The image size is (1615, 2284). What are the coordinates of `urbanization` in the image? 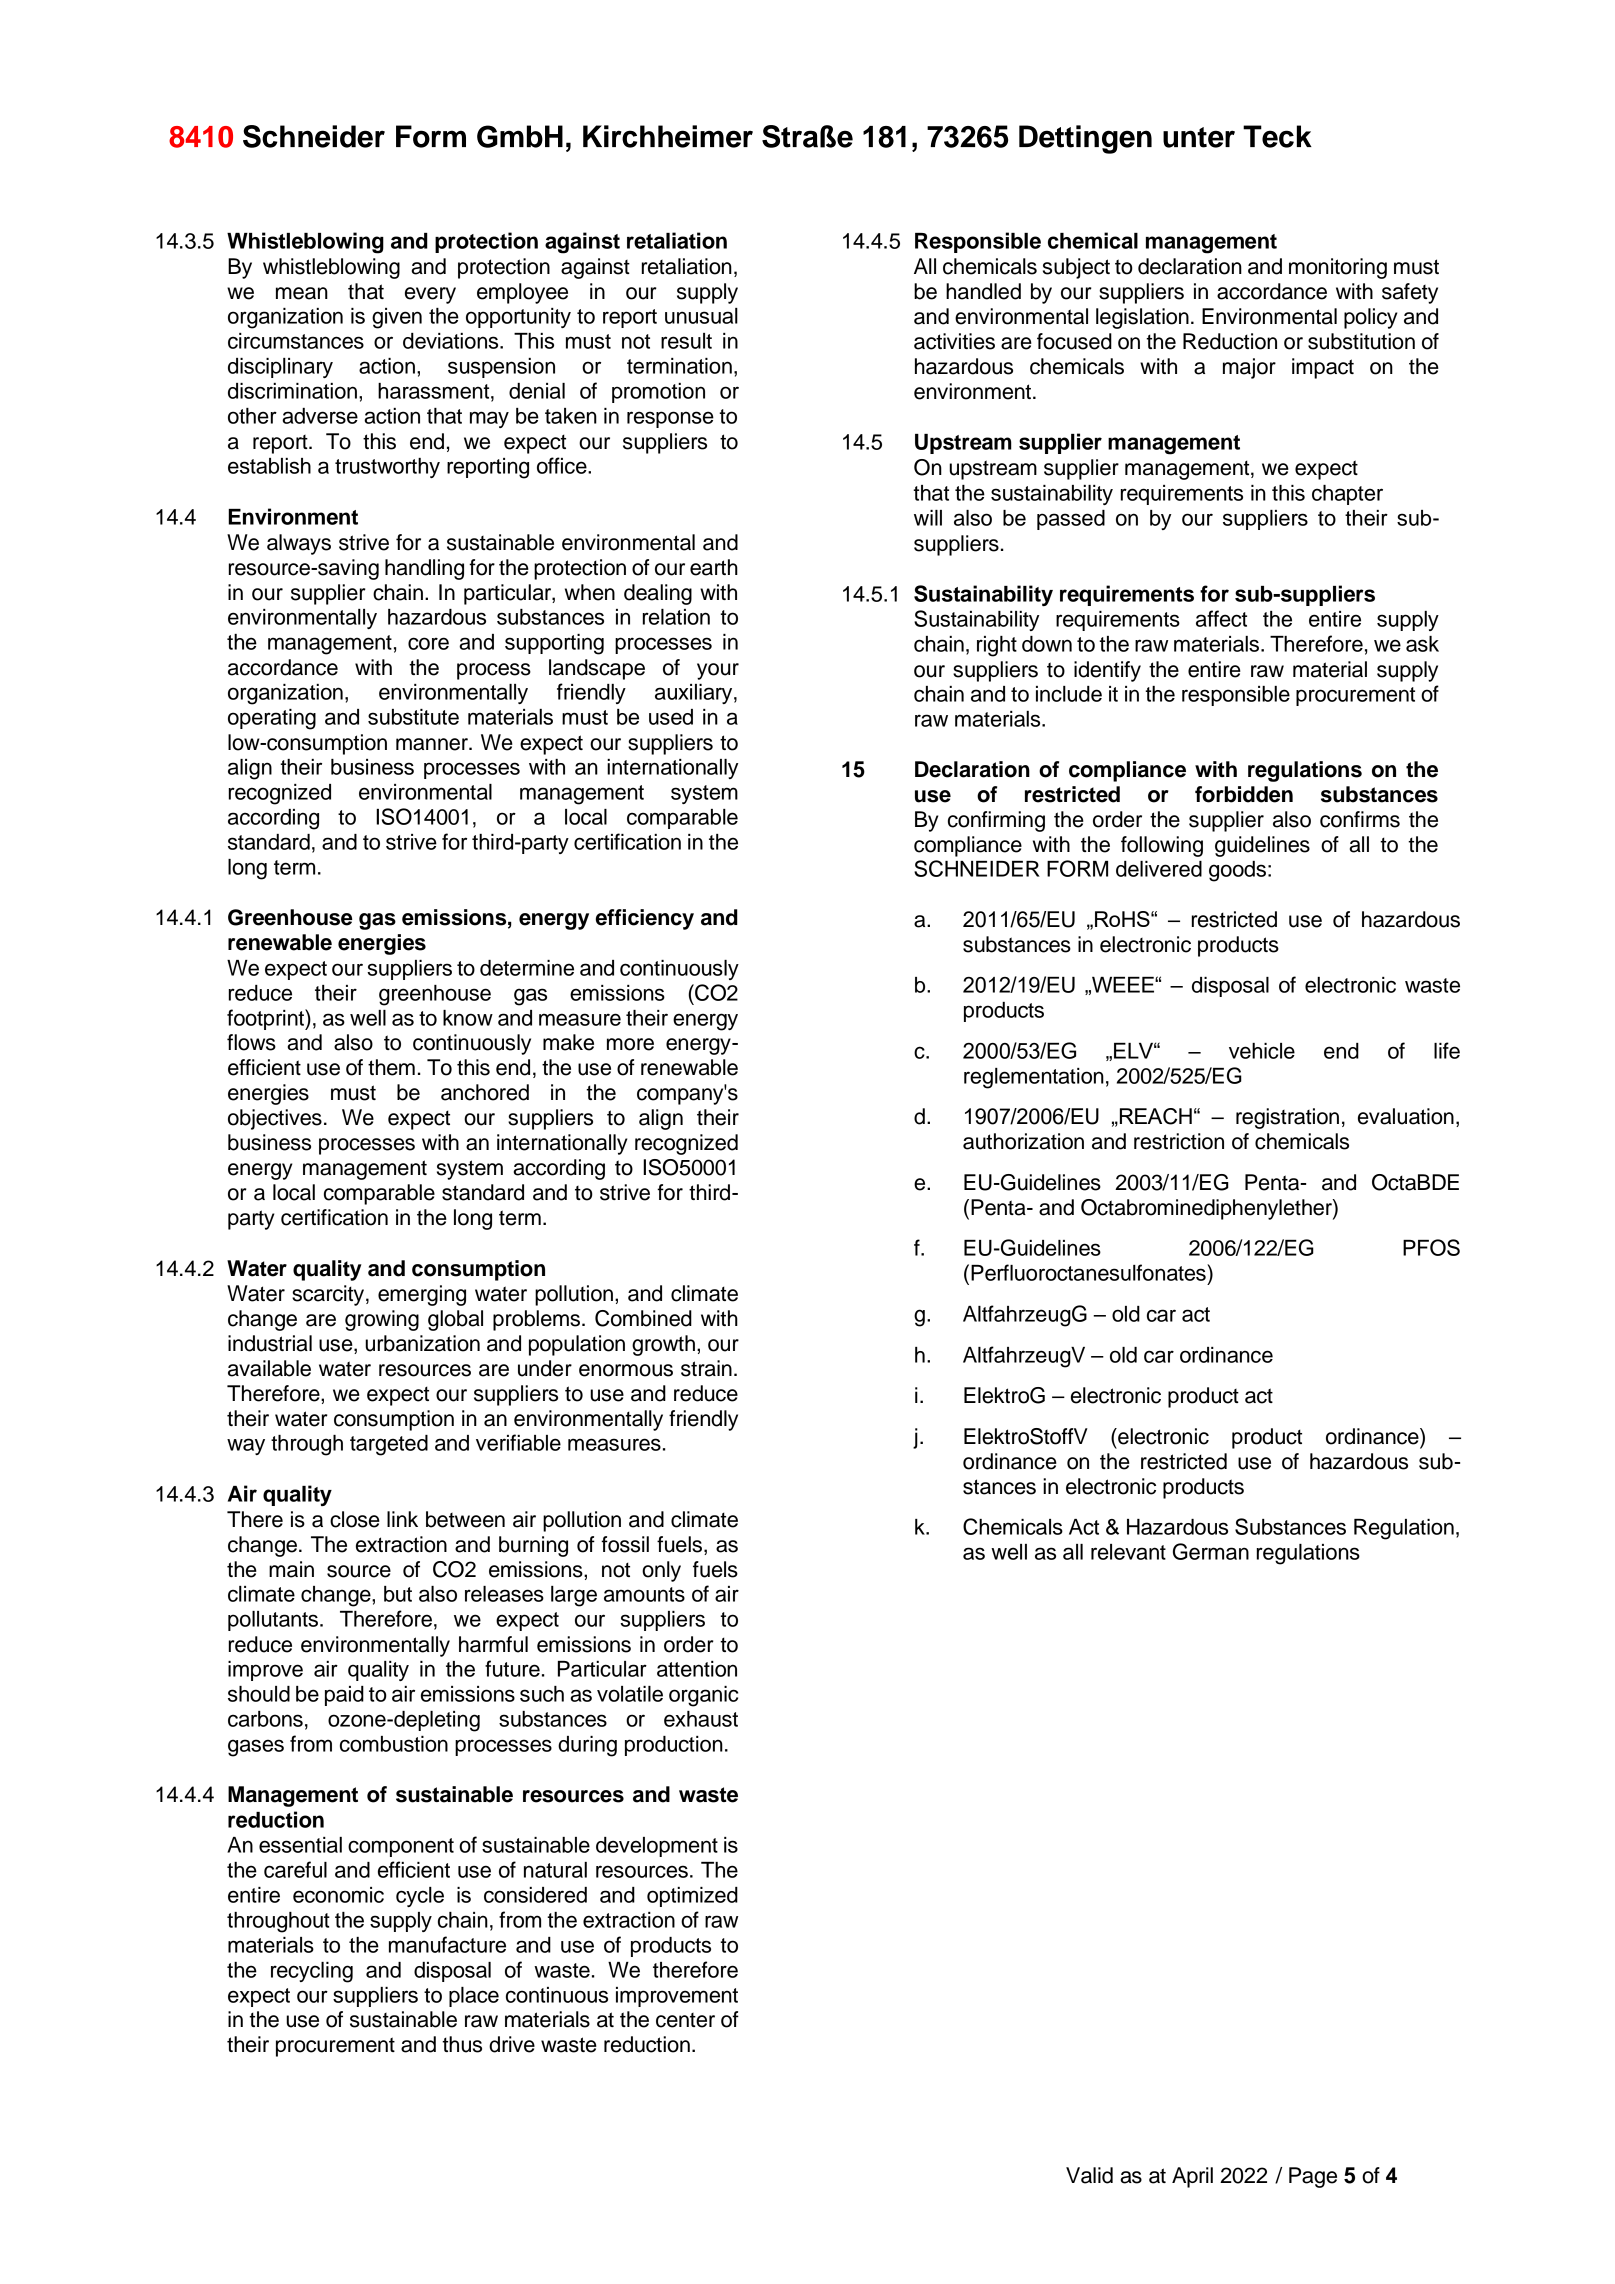 It's located at (422, 1343).
